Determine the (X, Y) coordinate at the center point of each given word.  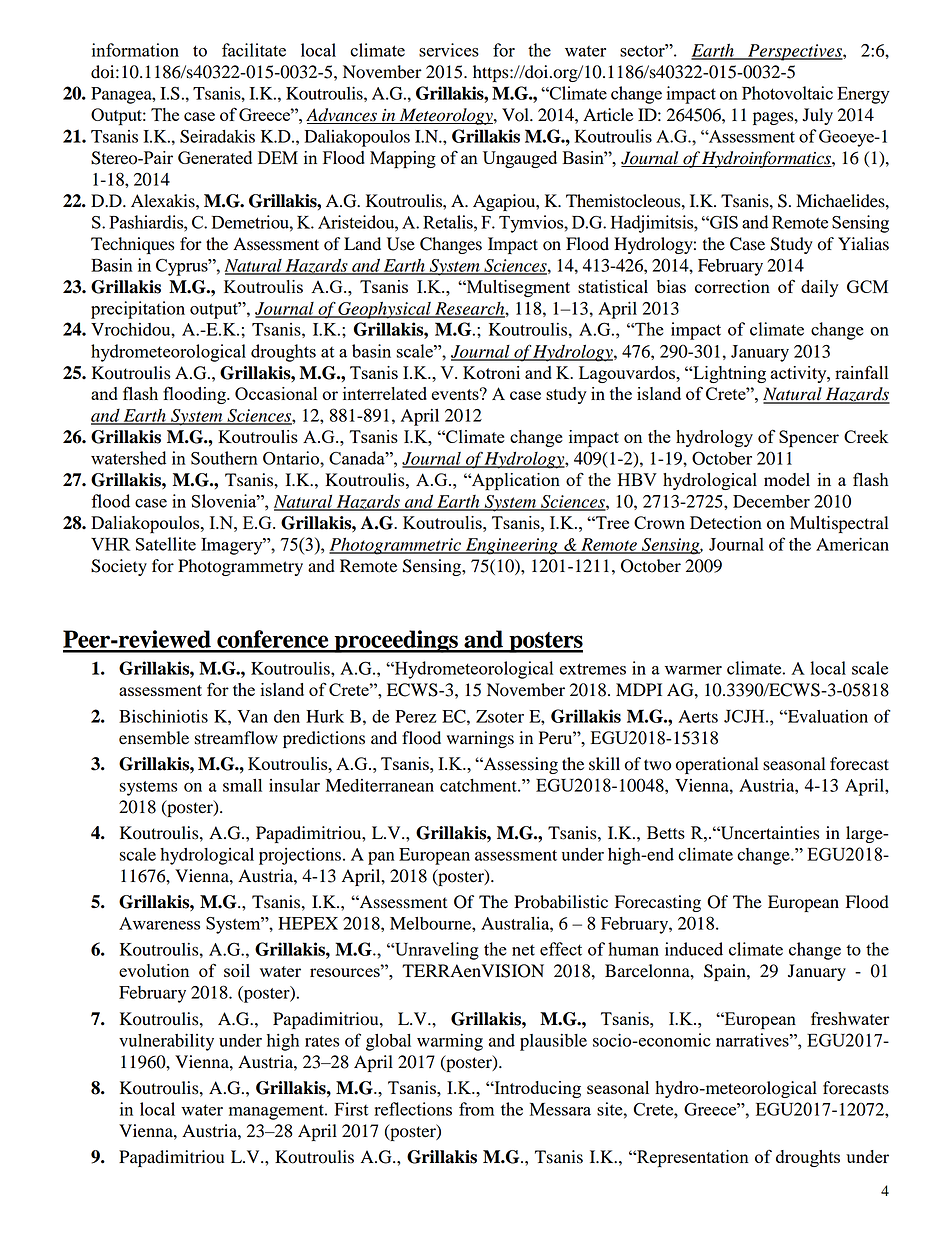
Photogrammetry (240, 567)
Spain (726, 972)
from (476, 1109)
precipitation (138, 310)
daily (820, 288)
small (242, 785)
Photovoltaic (787, 93)
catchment (479, 785)
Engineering (512, 546)
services (449, 50)
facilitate (254, 50)
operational (717, 765)
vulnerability (166, 1042)
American (852, 544)
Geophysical (385, 310)
